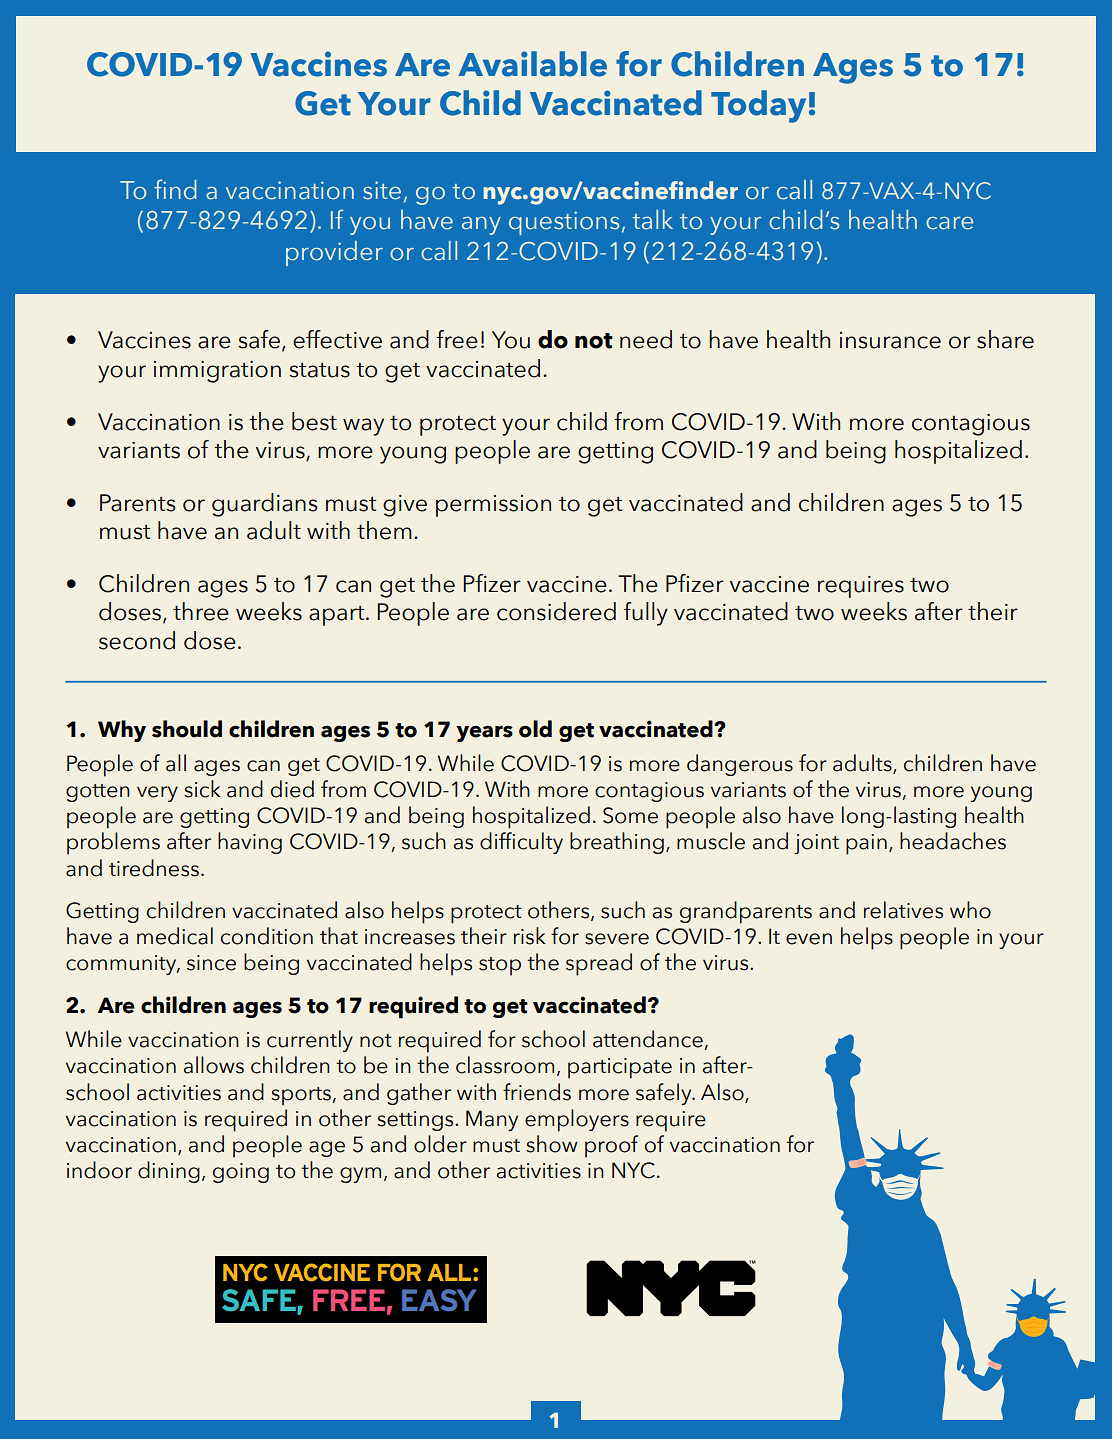 The image size is (1112, 1439). I want to click on Today, so click(758, 106).
